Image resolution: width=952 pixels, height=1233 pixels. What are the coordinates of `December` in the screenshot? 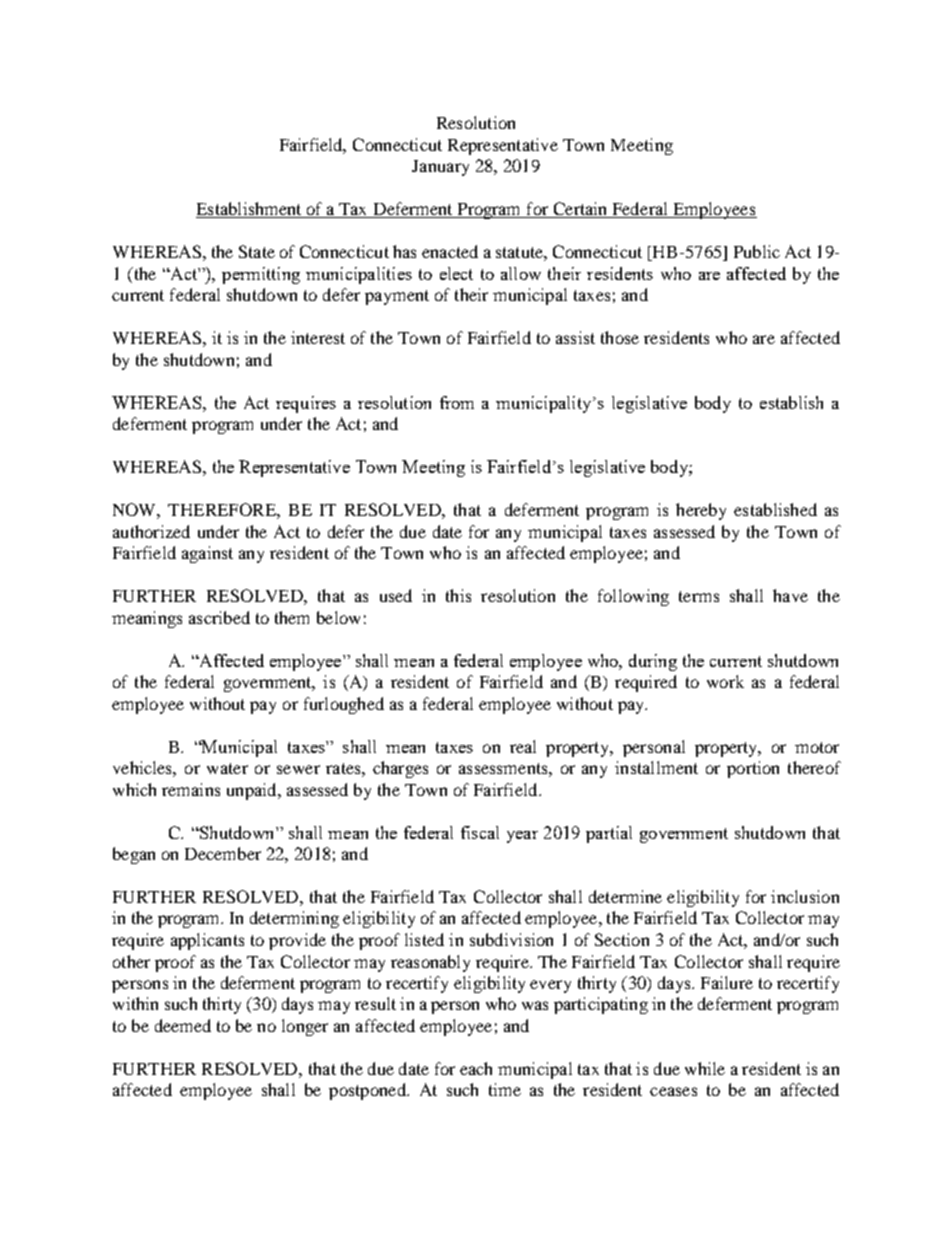 It's located at (223, 853).
